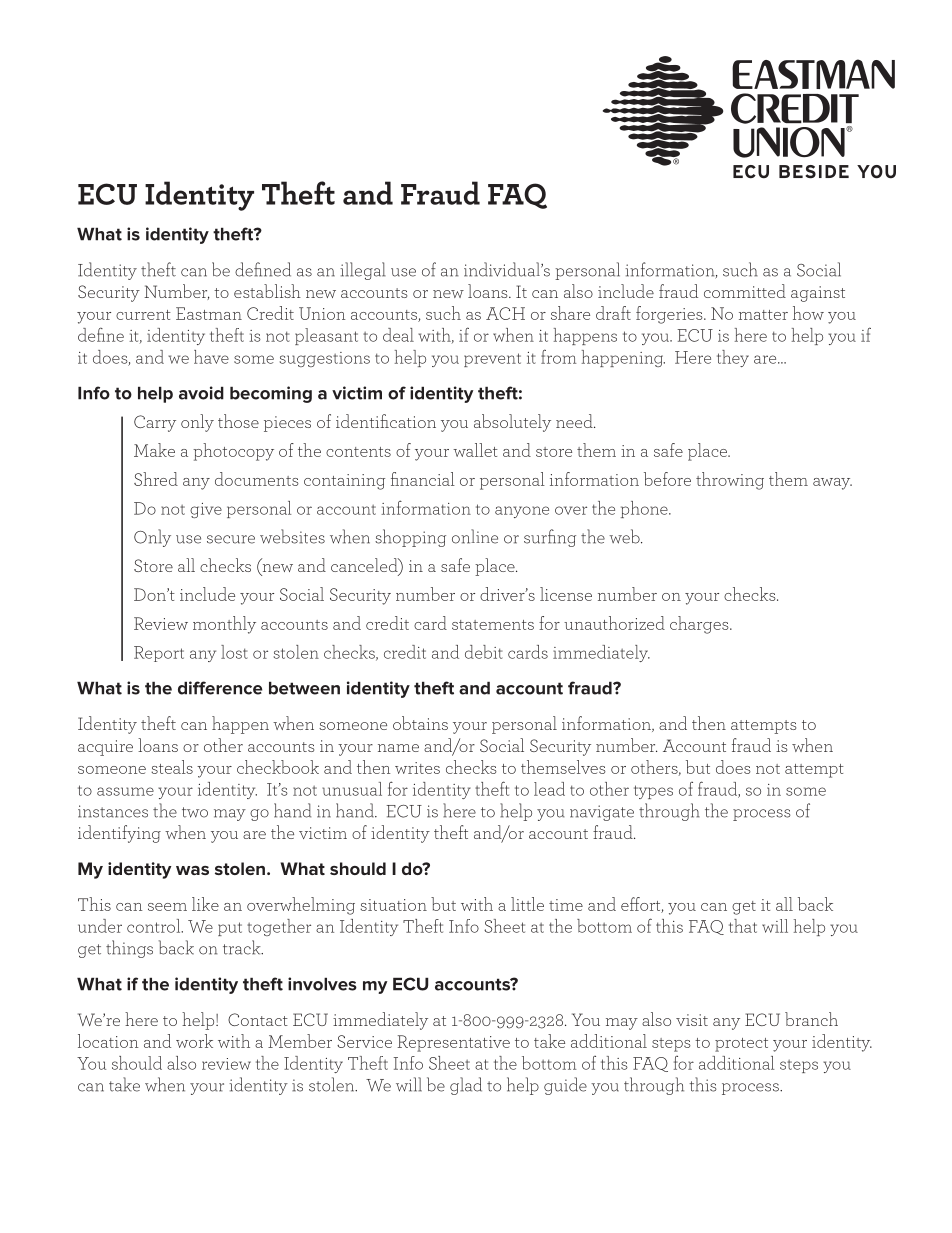 The image size is (952, 1233). I want to click on difference, so click(220, 688).
